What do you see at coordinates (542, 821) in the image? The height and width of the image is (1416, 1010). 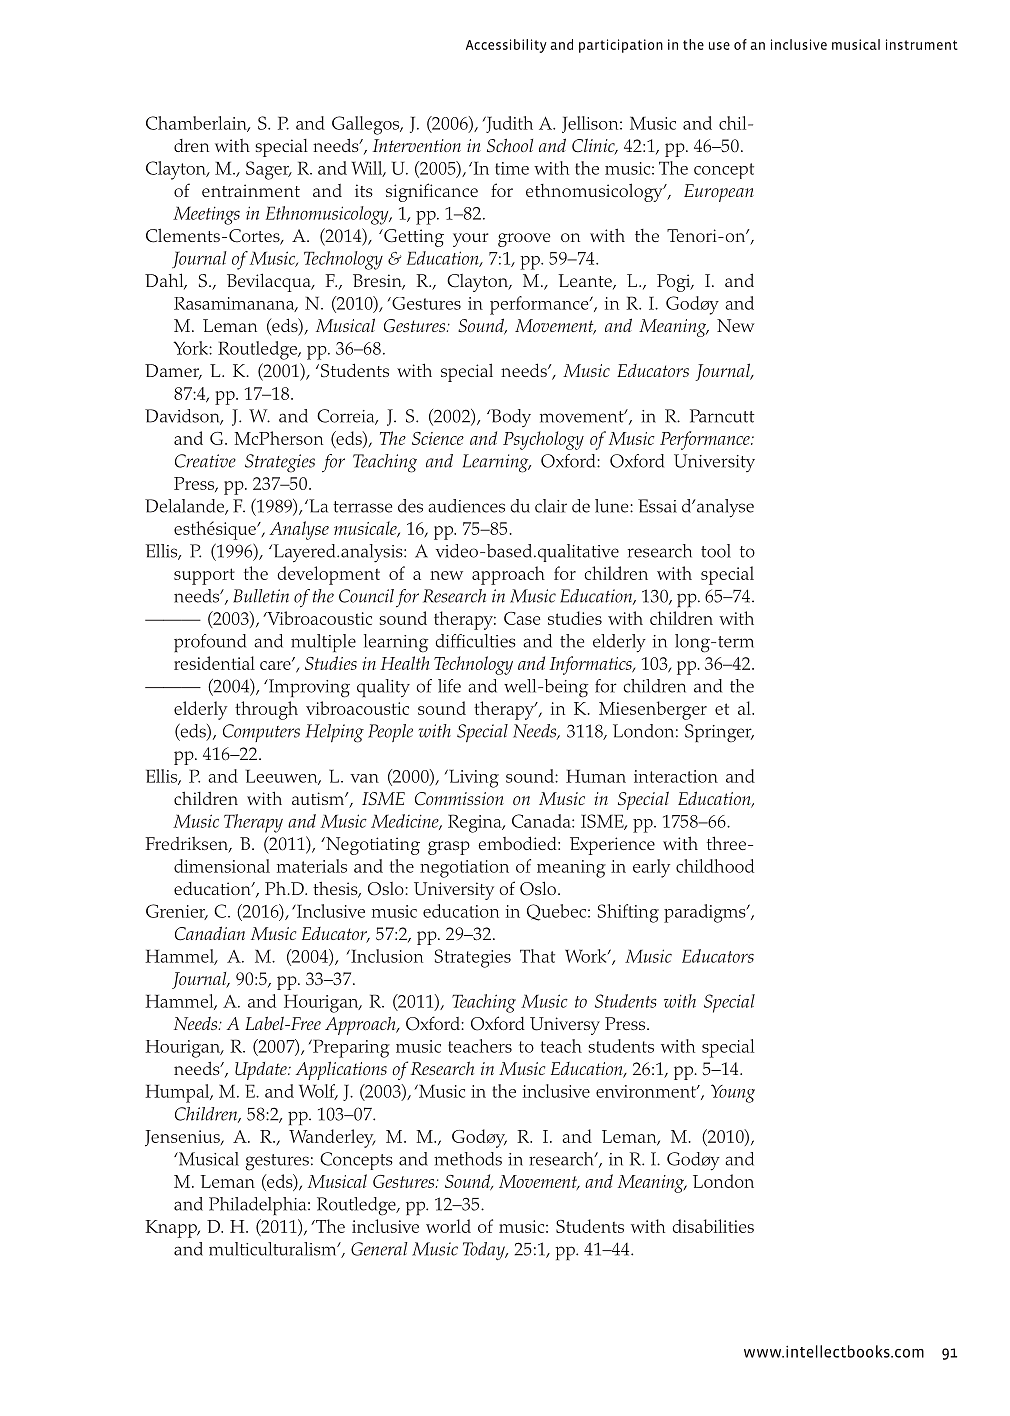 I see `Canada` at bounding box center [542, 821].
